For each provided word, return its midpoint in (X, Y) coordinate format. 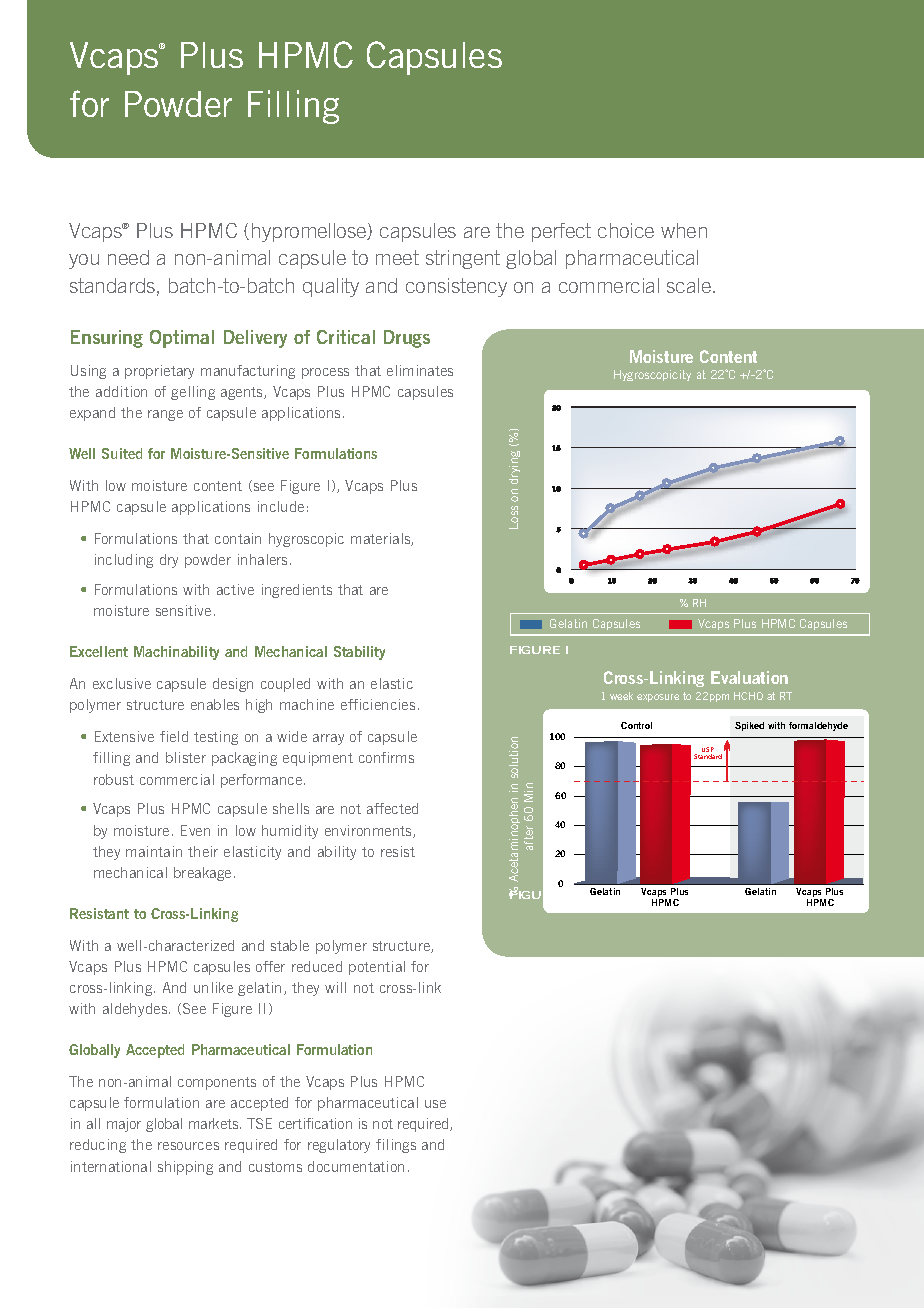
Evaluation (749, 677)
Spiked (749, 726)
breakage (202, 874)
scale (689, 285)
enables (215, 704)
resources (188, 1146)
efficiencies (378, 704)
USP (708, 751)
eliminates (420, 370)
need (128, 257)
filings (396, 1146)
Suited (122, 453)
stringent (463, 259)
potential (377, 968)
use (435, 1104)
